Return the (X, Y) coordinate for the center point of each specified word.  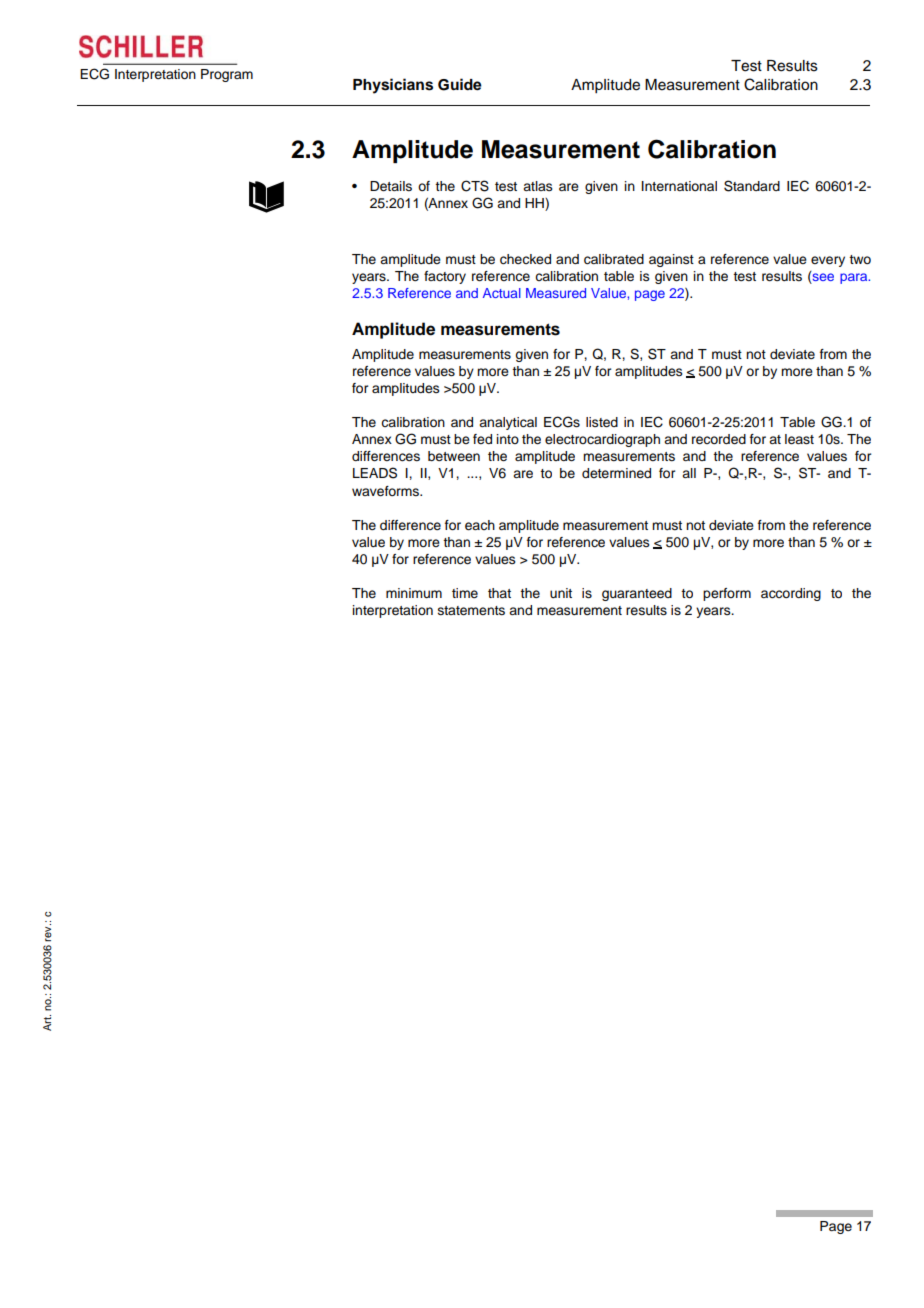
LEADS (375, 473)
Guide (460, 84)
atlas (538, 186)
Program (227, 75)
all (689, 473)
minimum (414, 593)
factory (445, 277)
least (799, 439)
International (679, 186)
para (855, 278)
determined (616, 473)
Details (391, 186)
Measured (556, 293)
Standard (752, 186)
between (454, 456)
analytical (508, 423)
